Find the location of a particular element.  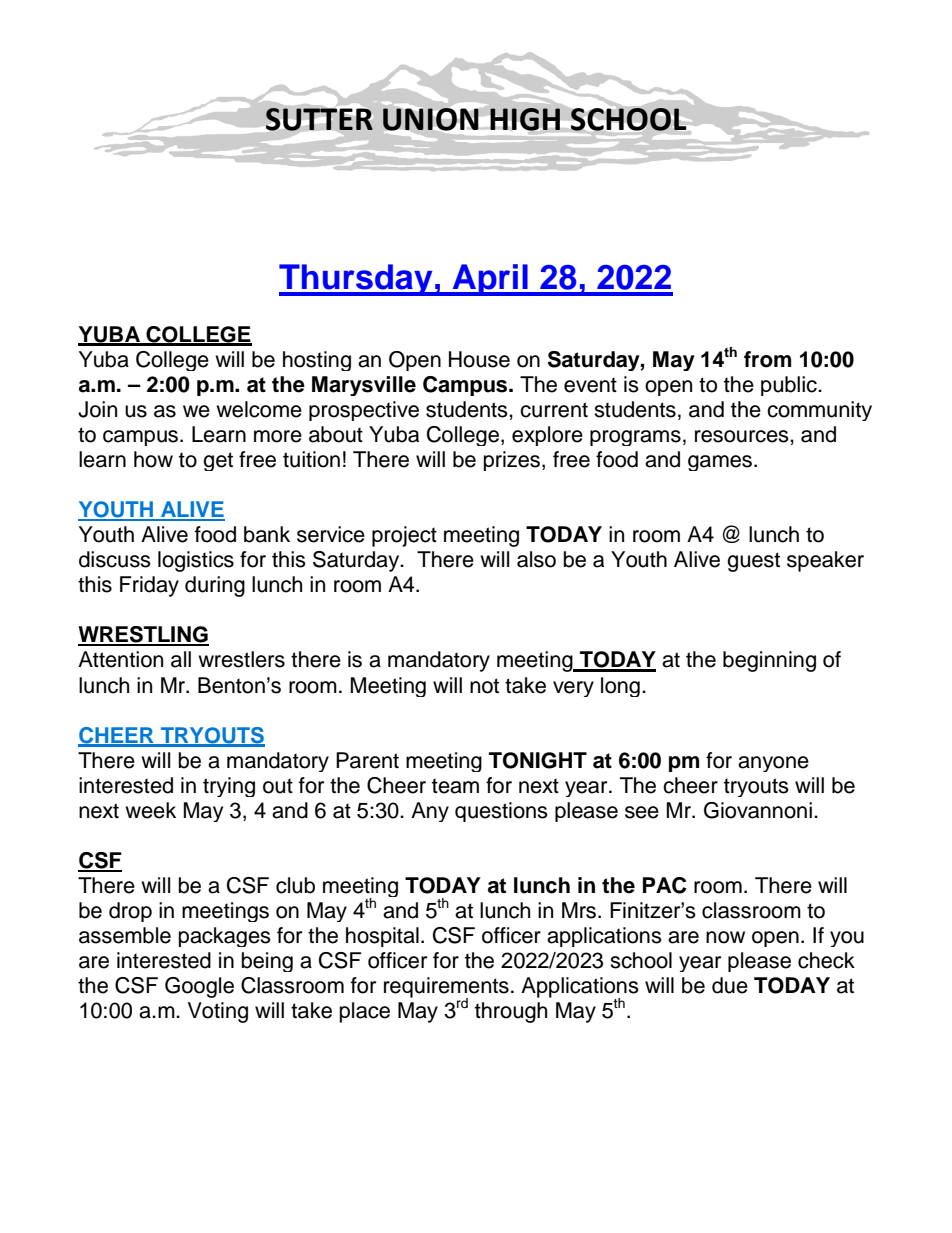

from is located at coordinates (767, 359).
